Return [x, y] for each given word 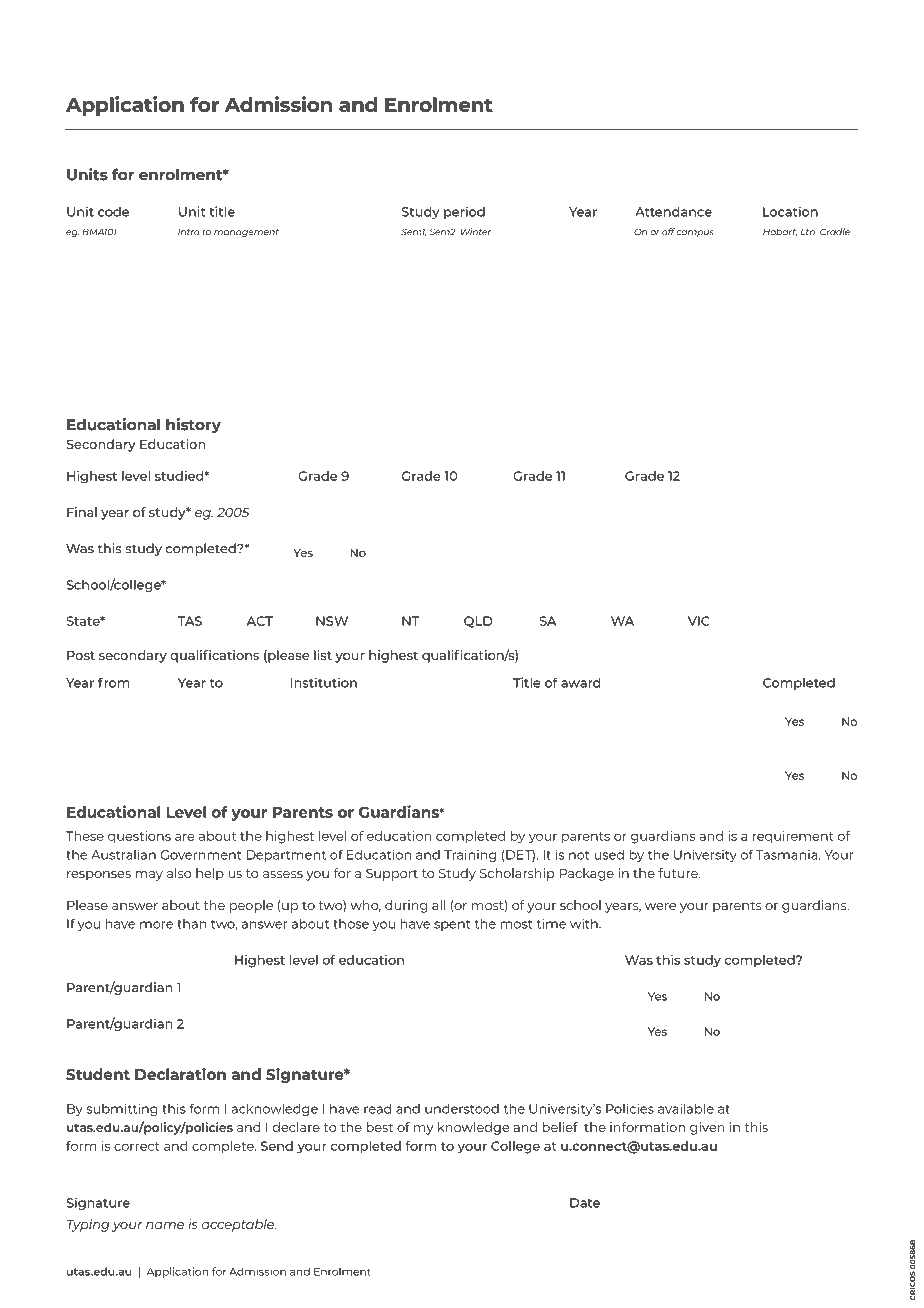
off [668, 232]
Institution [324, 682]
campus [695, 233]
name [165, 1225]
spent [452, 925]
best [379, 1127]
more [156, 925]
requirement [793, 837]
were [660, 906]
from [114, 682]
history [193, 426]
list [323, 655]
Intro [189, 232]
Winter [476, 232]
